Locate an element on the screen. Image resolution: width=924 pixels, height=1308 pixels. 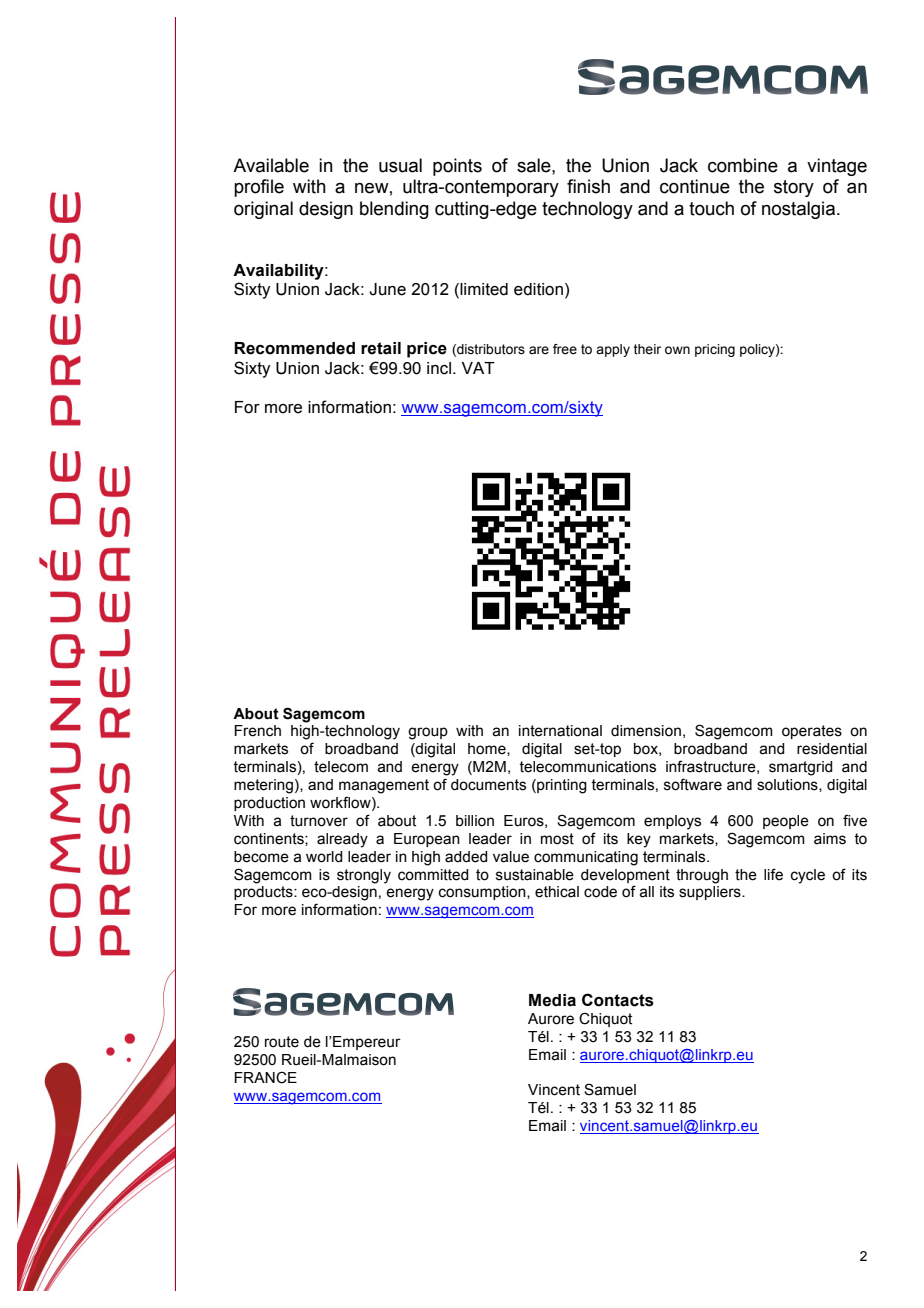
Available is located at coordinates (271, 165).
